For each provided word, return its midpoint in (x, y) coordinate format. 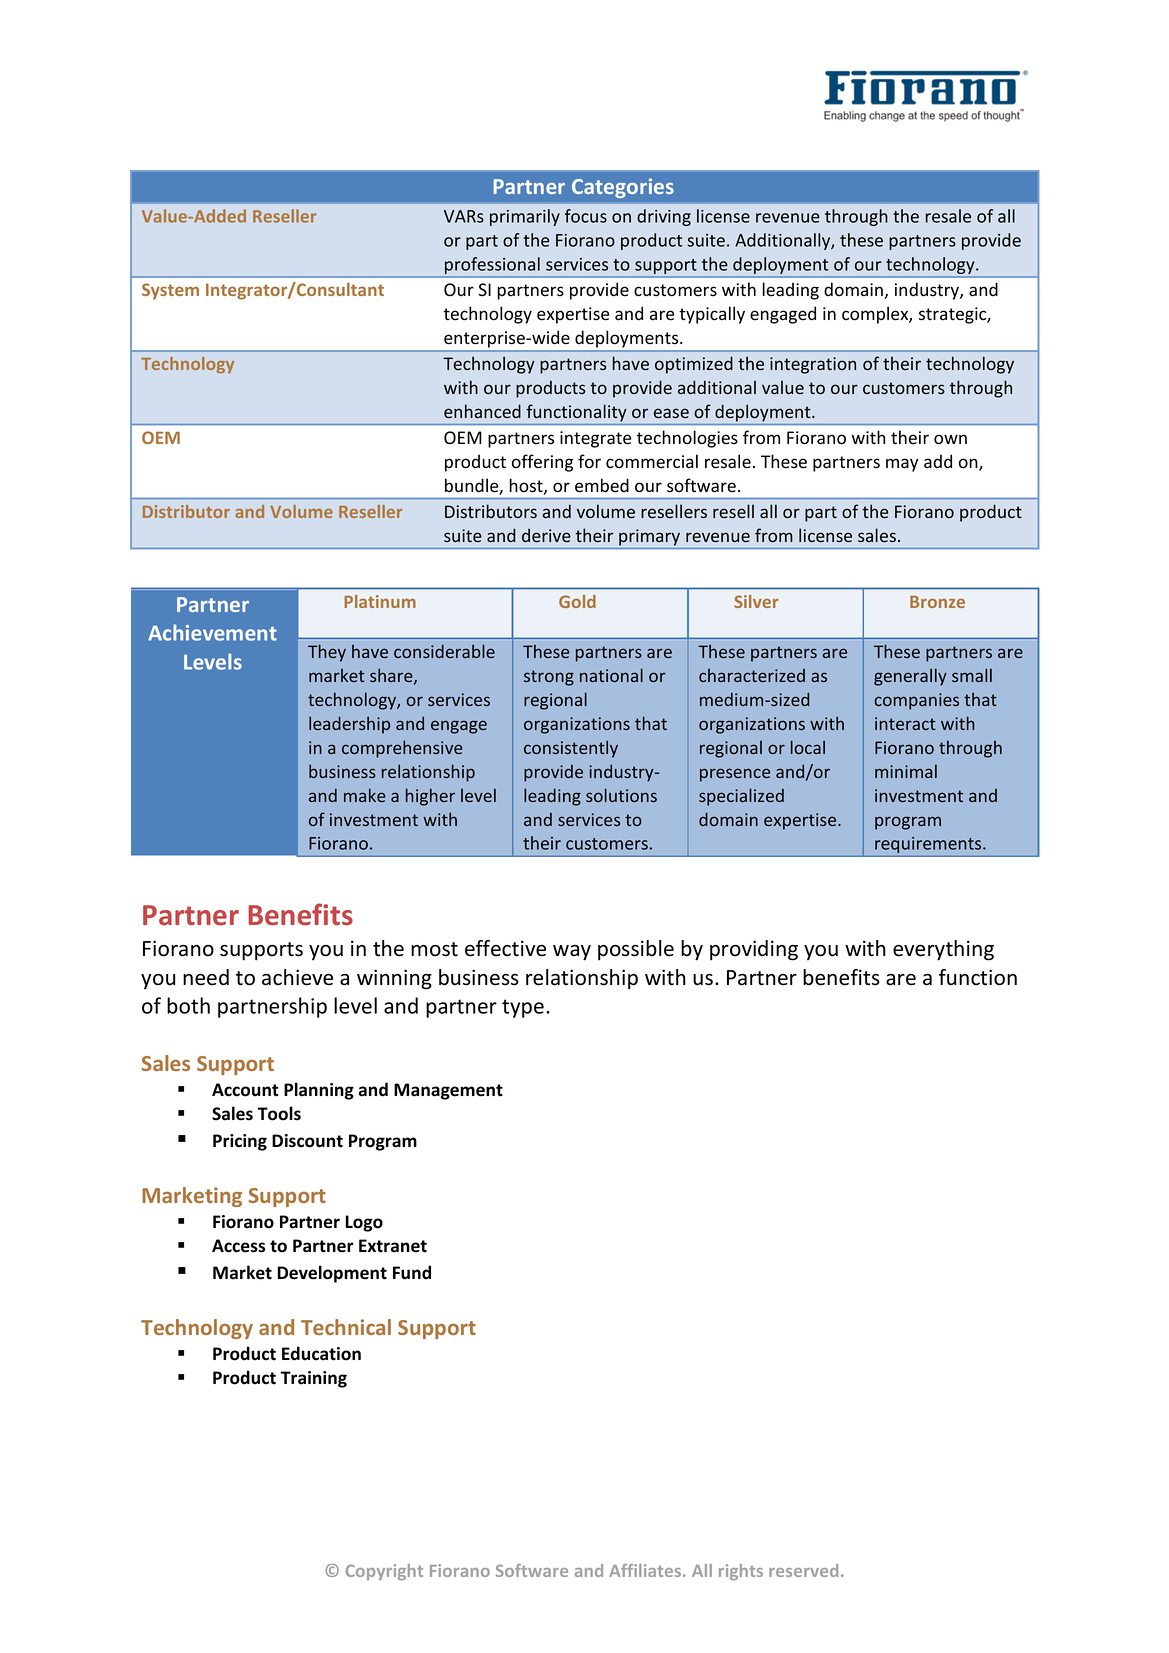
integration (813, 365)
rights (741, 1572)
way (572, 953)
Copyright (384, 1572)
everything (943, 950)
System (170, 291)
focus (586, 216)
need (206, 977)
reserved (803, 1570)
